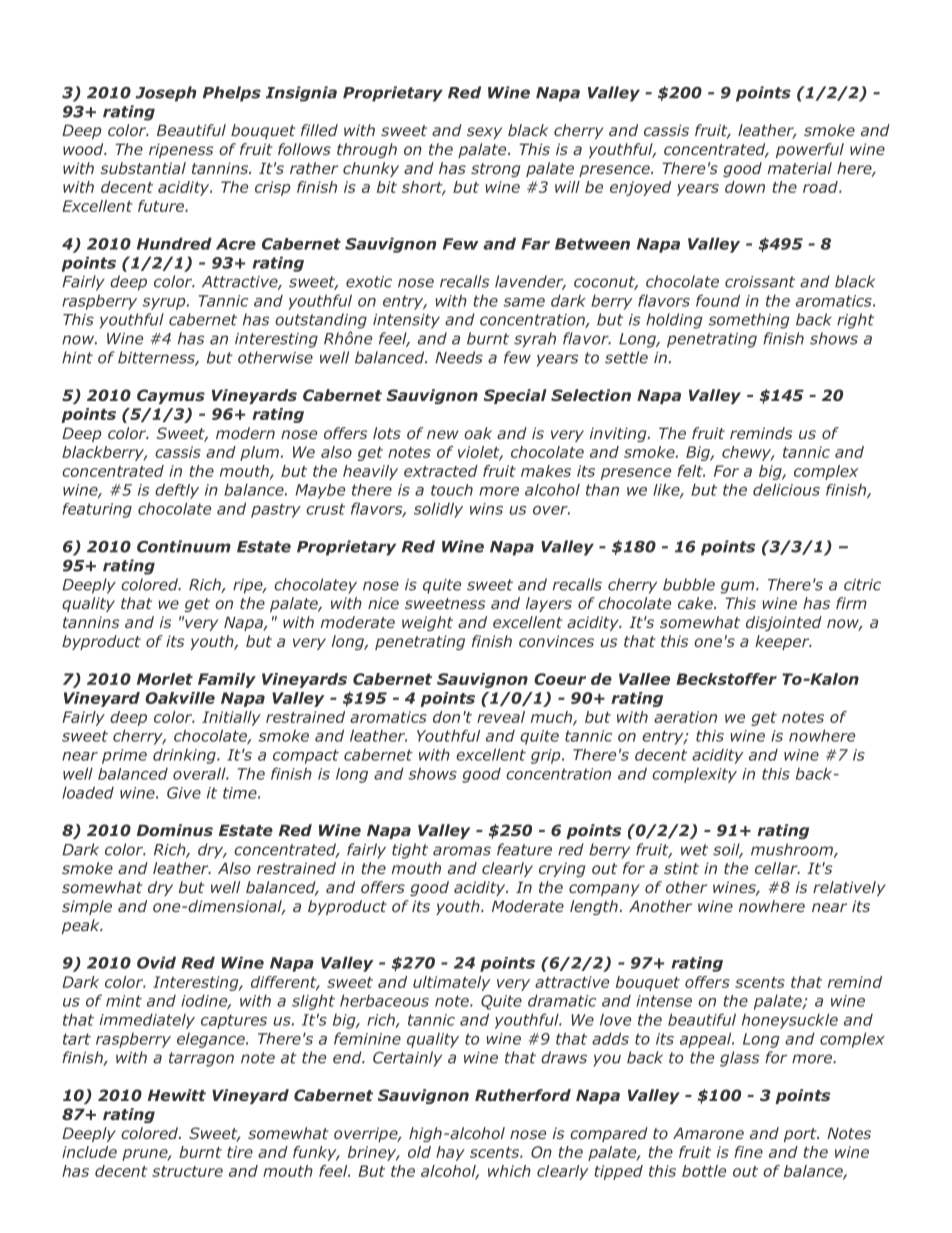 The height and width of the document is (1233, 952). Describe the element at coordinates (459, 357) in the document. I see `Needs` at that location.
